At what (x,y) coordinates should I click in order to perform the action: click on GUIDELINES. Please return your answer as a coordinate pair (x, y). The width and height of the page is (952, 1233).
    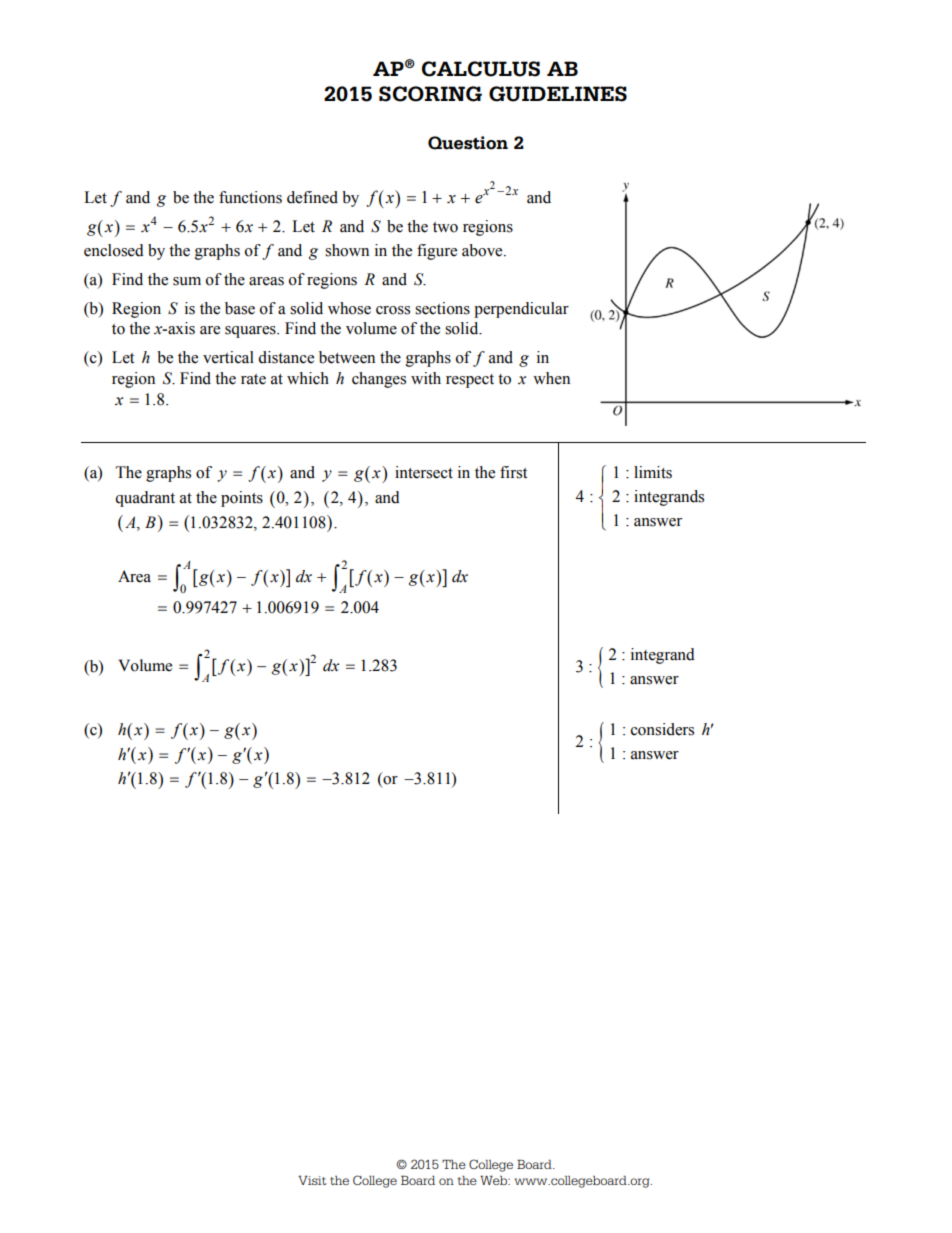
    Looking at the image, I should click on (558, 94).
